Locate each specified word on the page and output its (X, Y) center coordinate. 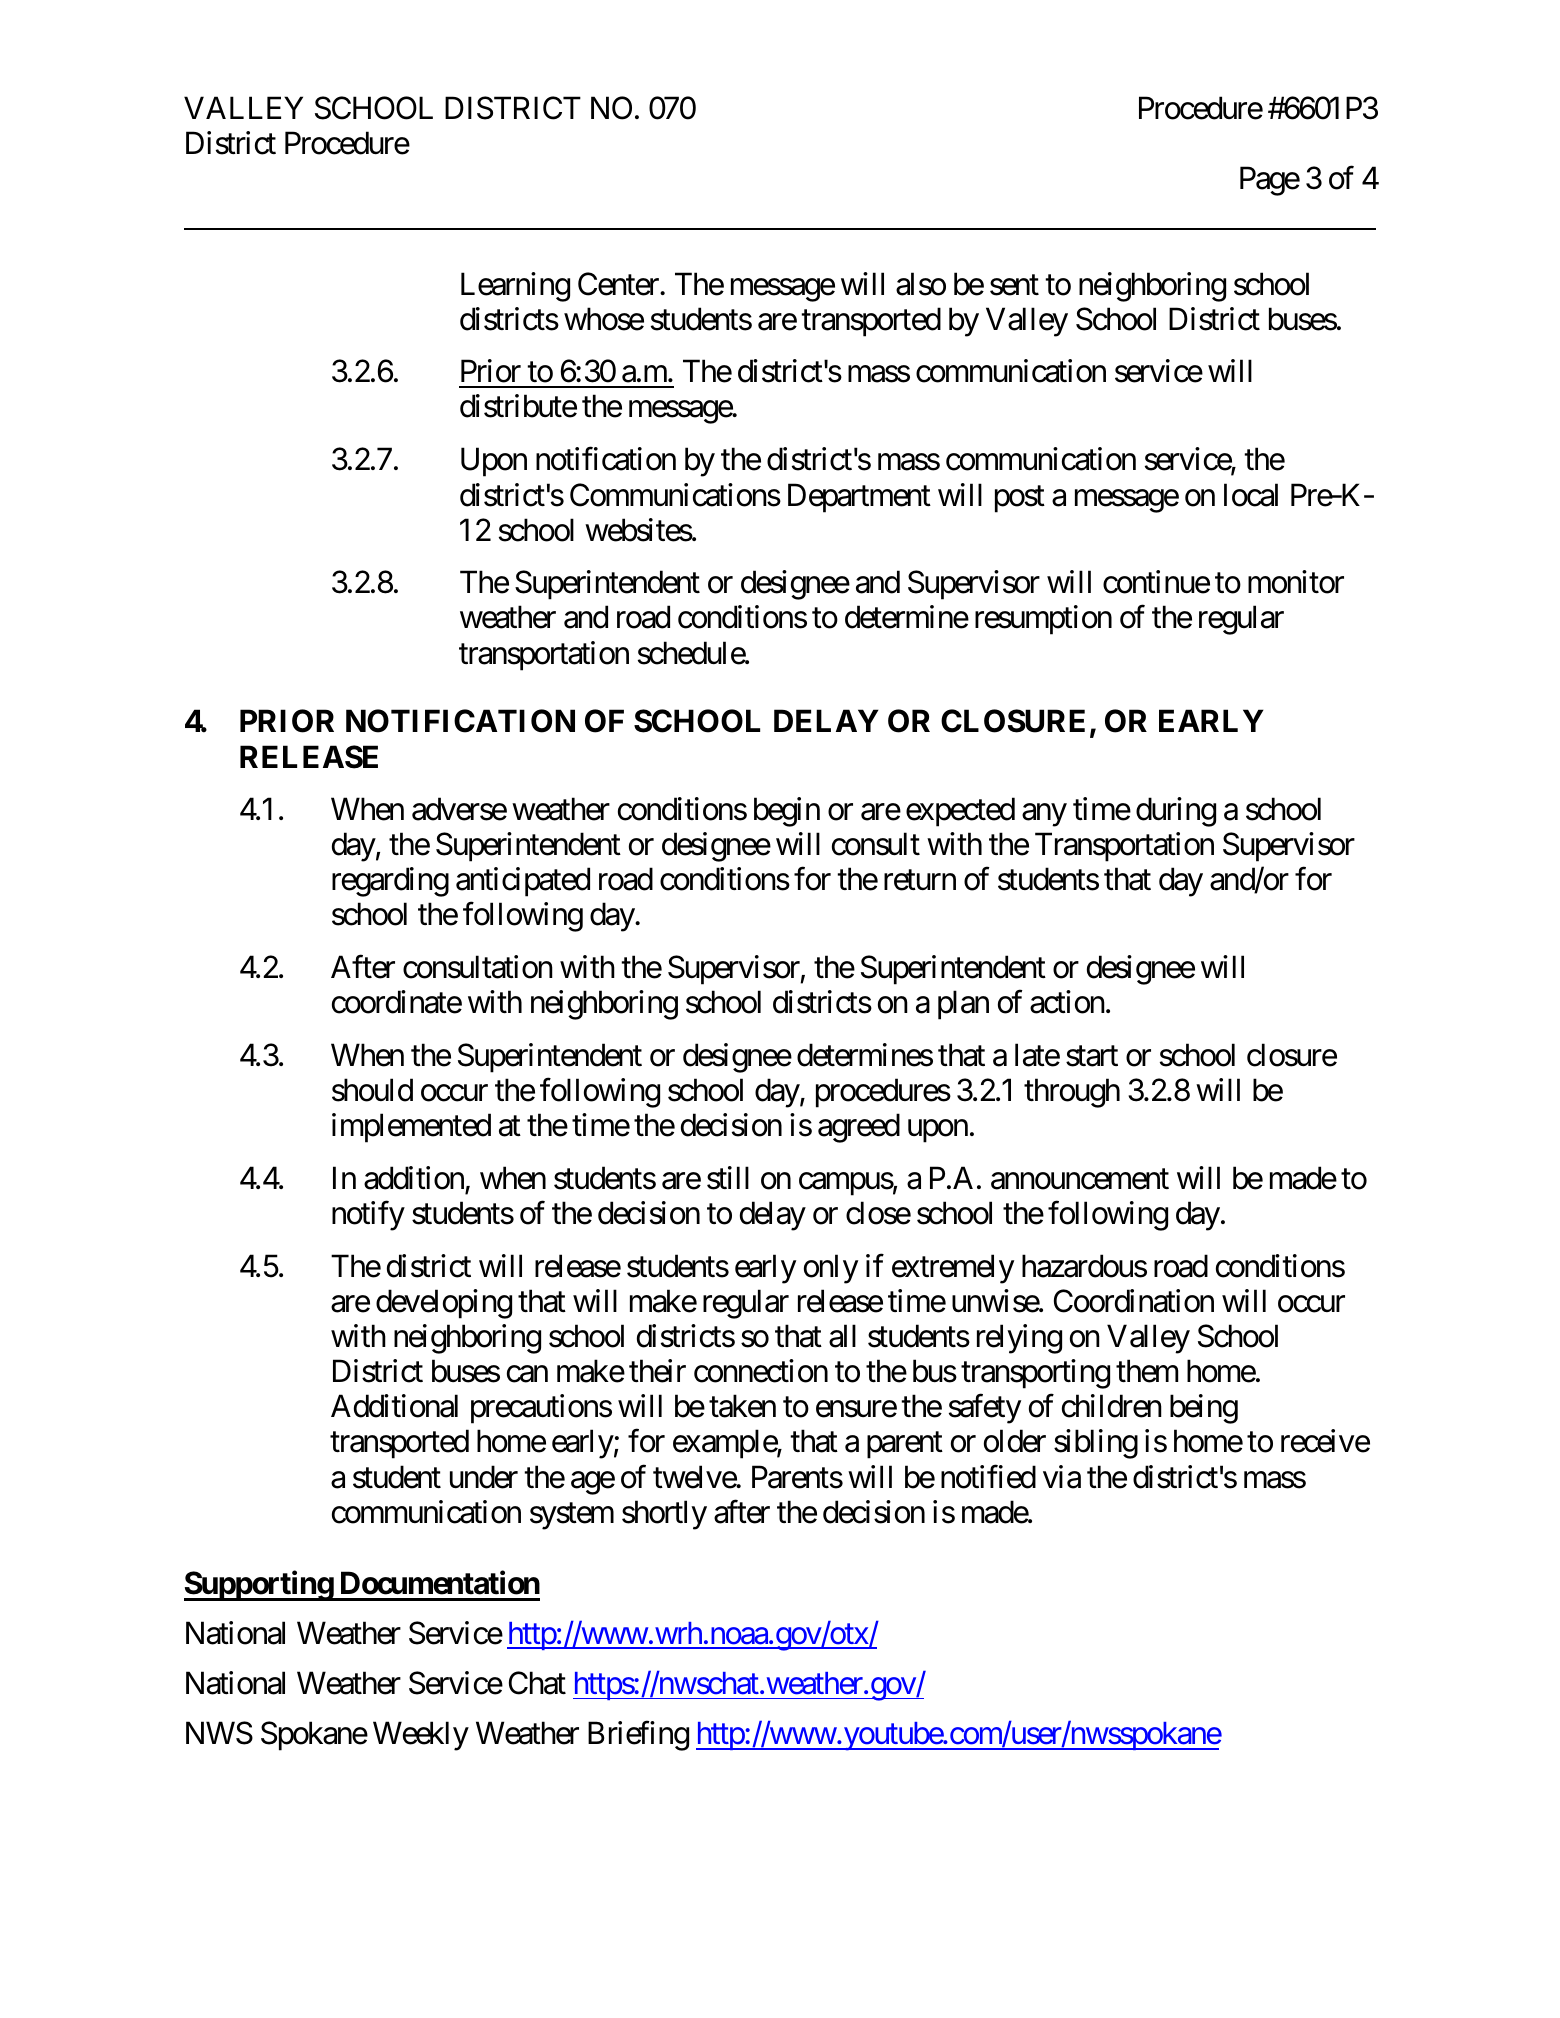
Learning (515, 287)
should (372, 1090)
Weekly (421, 1736)
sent (1014, 285)
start (1092, 1056)
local (1251, 495)
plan (963, 1005)
